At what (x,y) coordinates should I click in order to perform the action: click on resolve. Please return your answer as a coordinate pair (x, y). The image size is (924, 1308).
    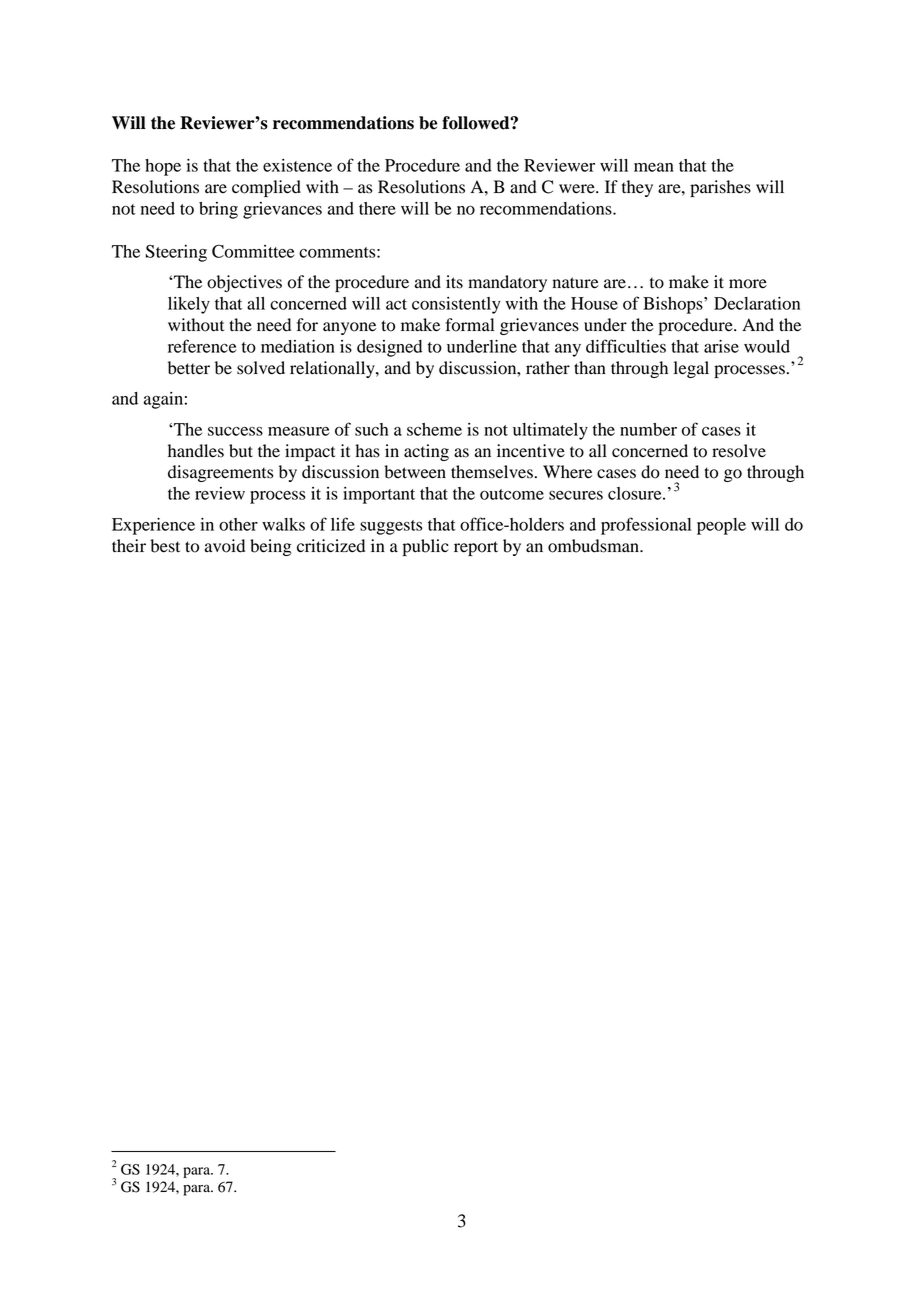
    Looking at the image, I should click on (739, 451).
